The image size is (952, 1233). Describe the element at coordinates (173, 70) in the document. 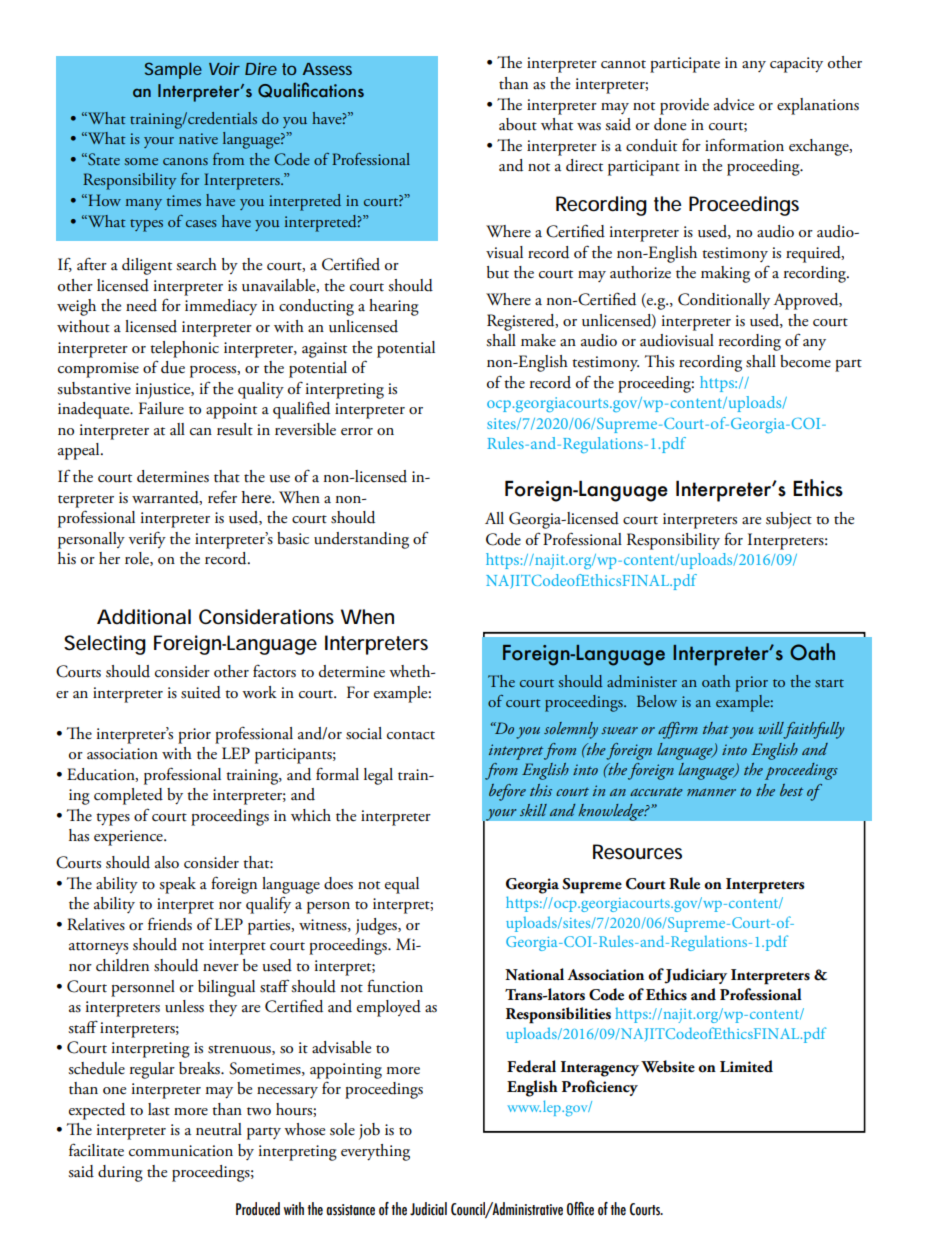

I see `Sample` at that location.
